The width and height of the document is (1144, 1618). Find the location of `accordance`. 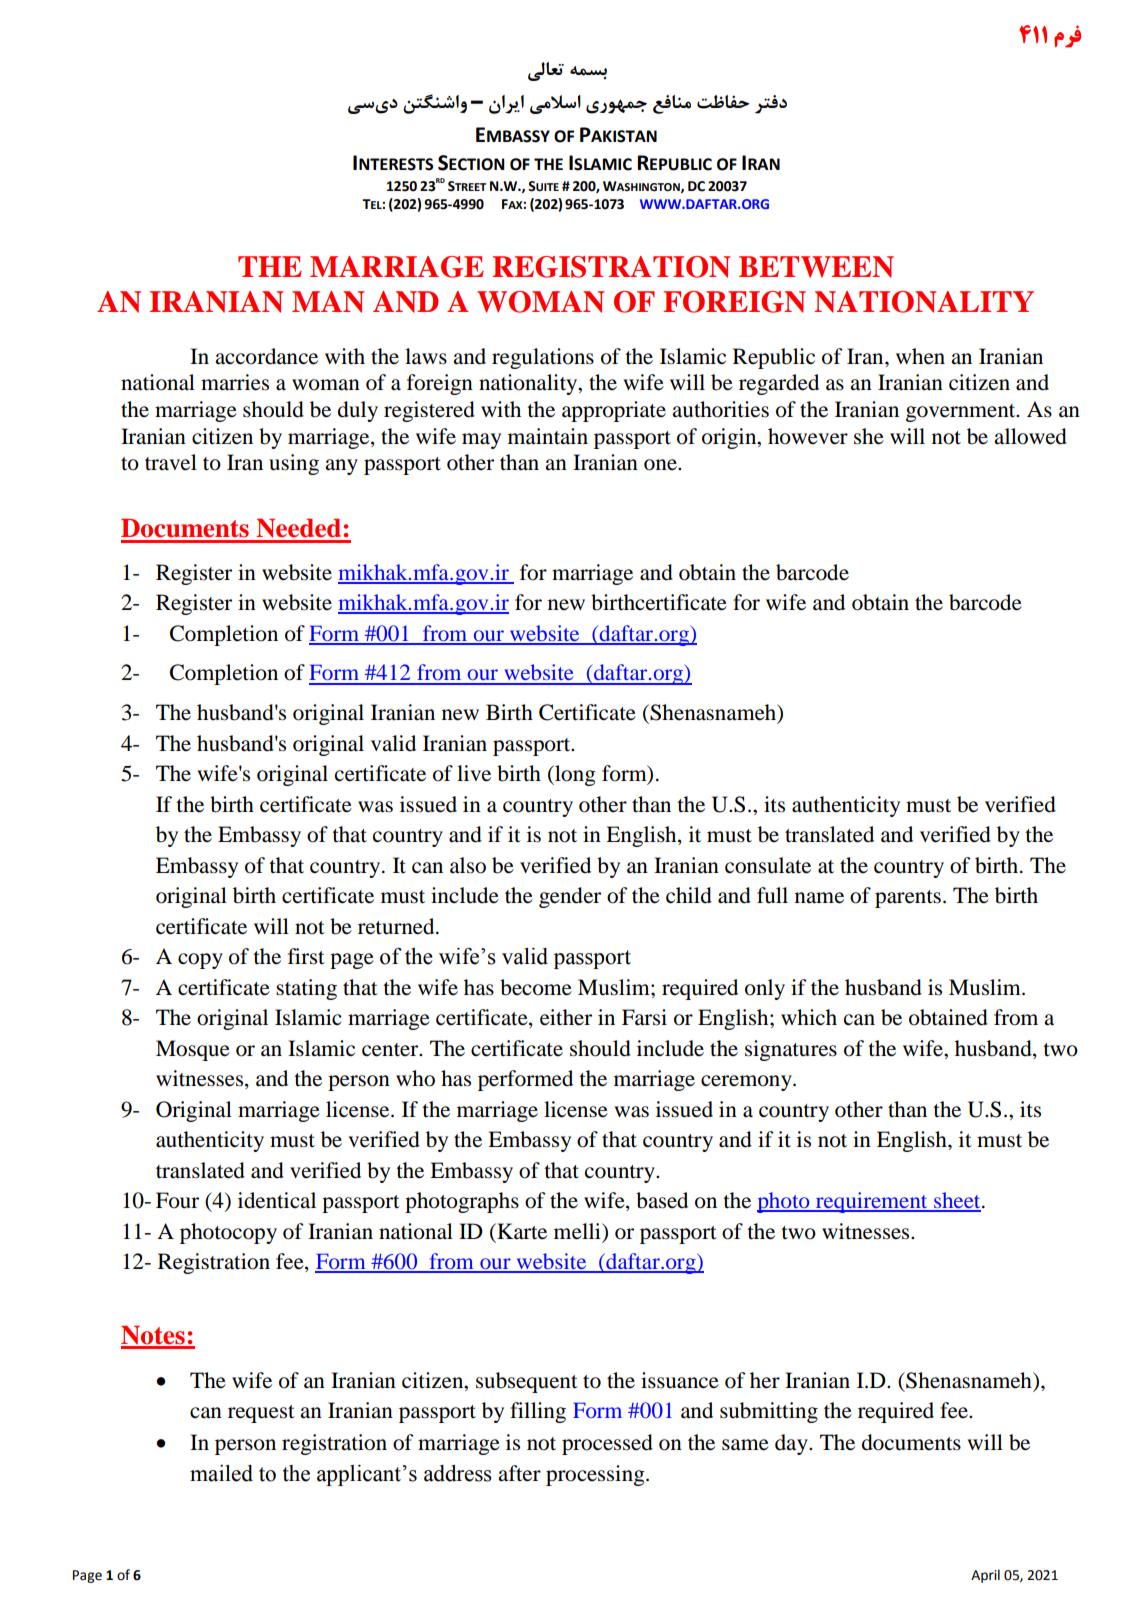

accordance is located at coordinates (266, 356).
